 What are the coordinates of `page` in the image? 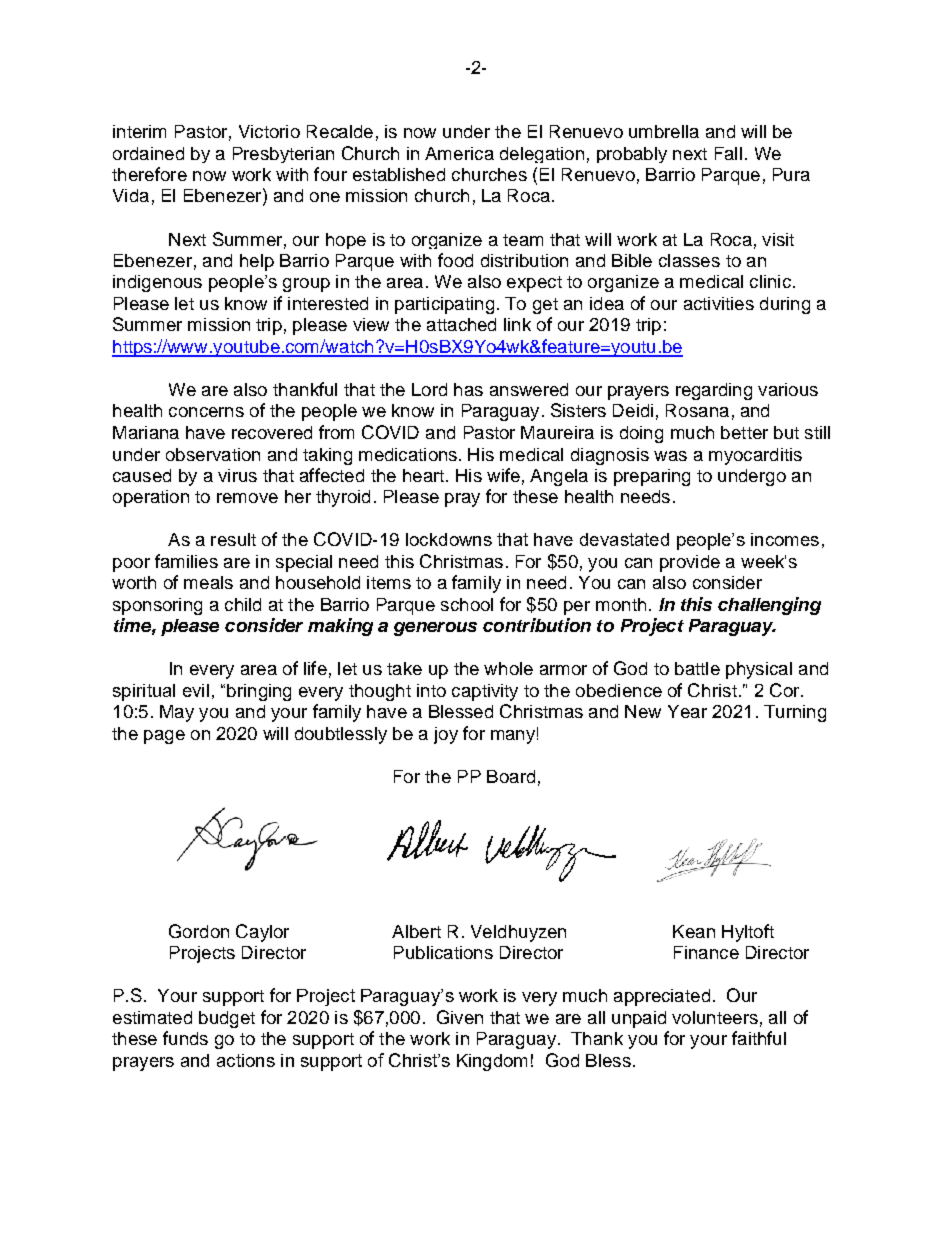 It's located at (164, 737).
